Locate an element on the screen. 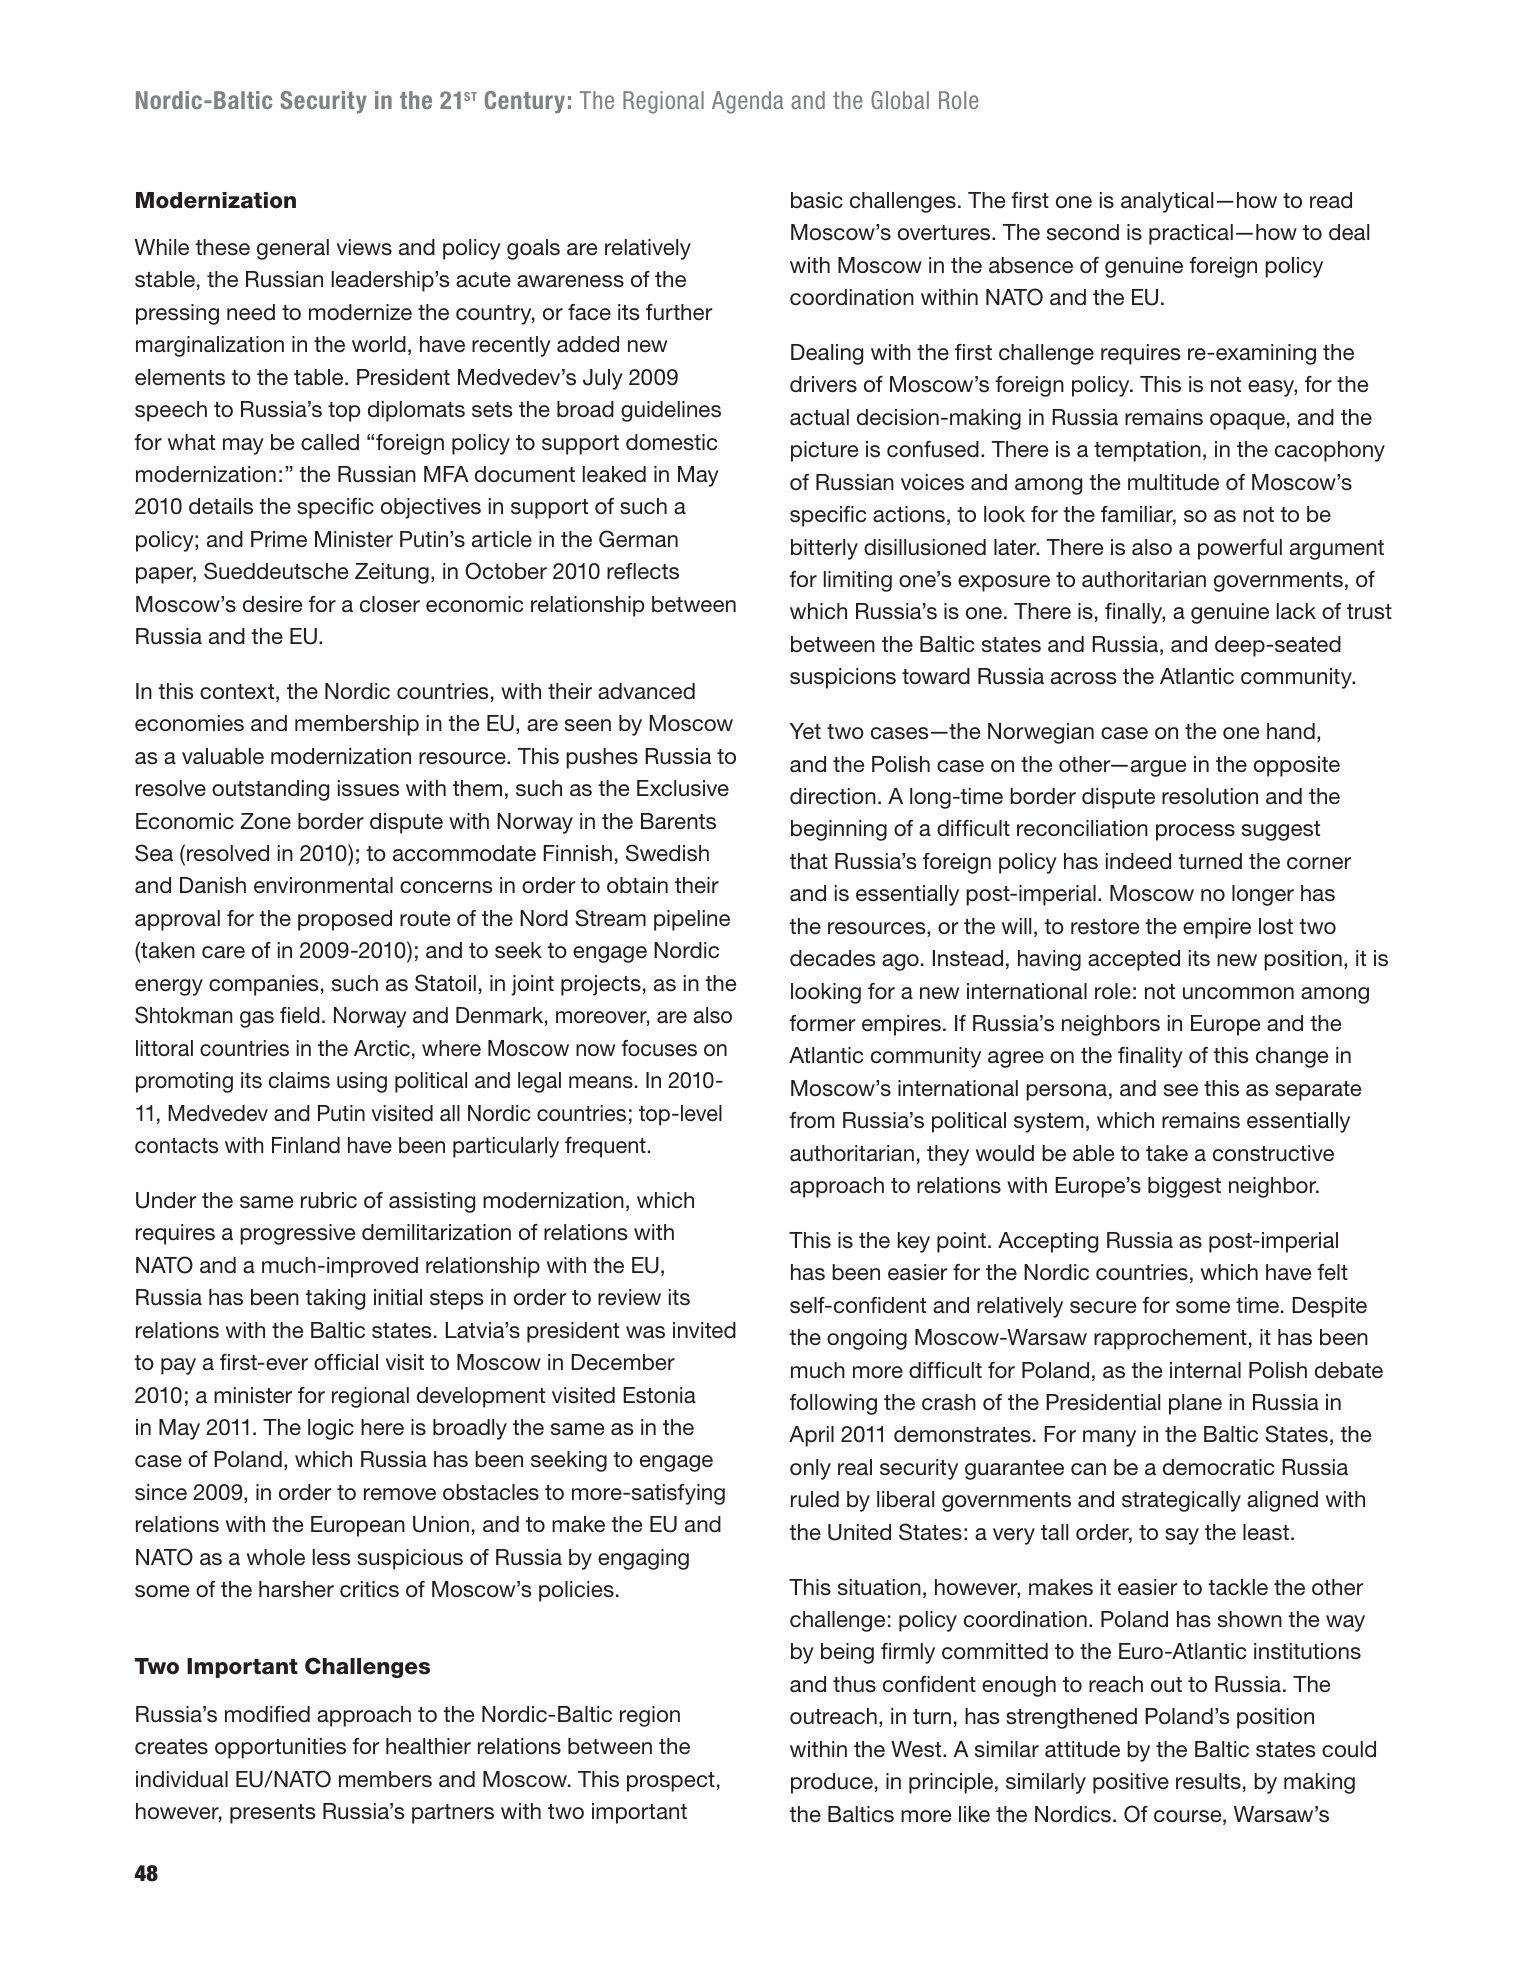  uncommon is located at coordinates (1238, 993).
